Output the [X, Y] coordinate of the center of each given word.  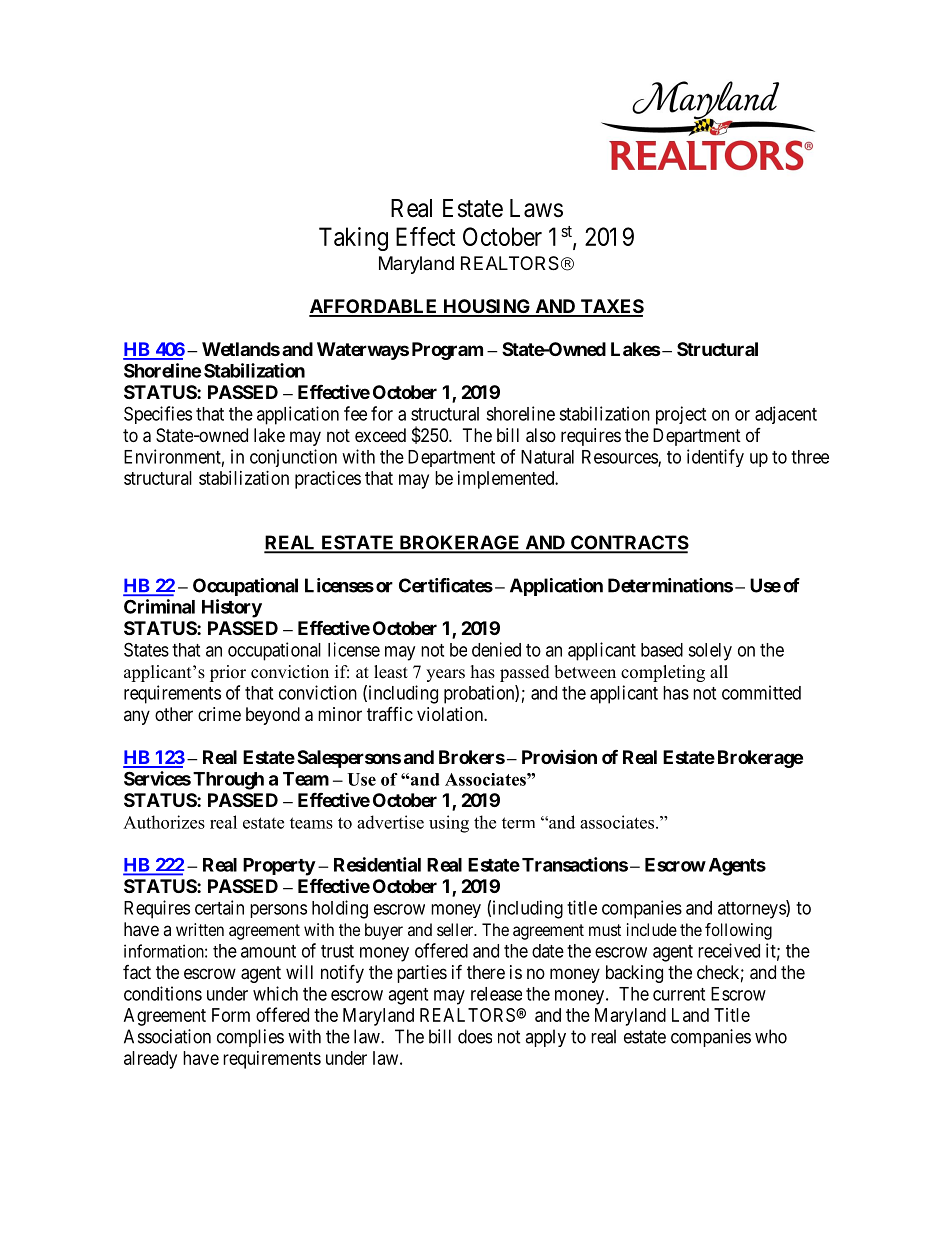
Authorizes [164, 822]
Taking [353, 239]
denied [496, 649]
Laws [536, 208]
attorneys [752, 910]
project [681, 415]
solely [710, 652]
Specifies [158, 415]
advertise [390, 822]
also [541, 435]
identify [715, 458]
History [232, 608]
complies [250, 1038]
